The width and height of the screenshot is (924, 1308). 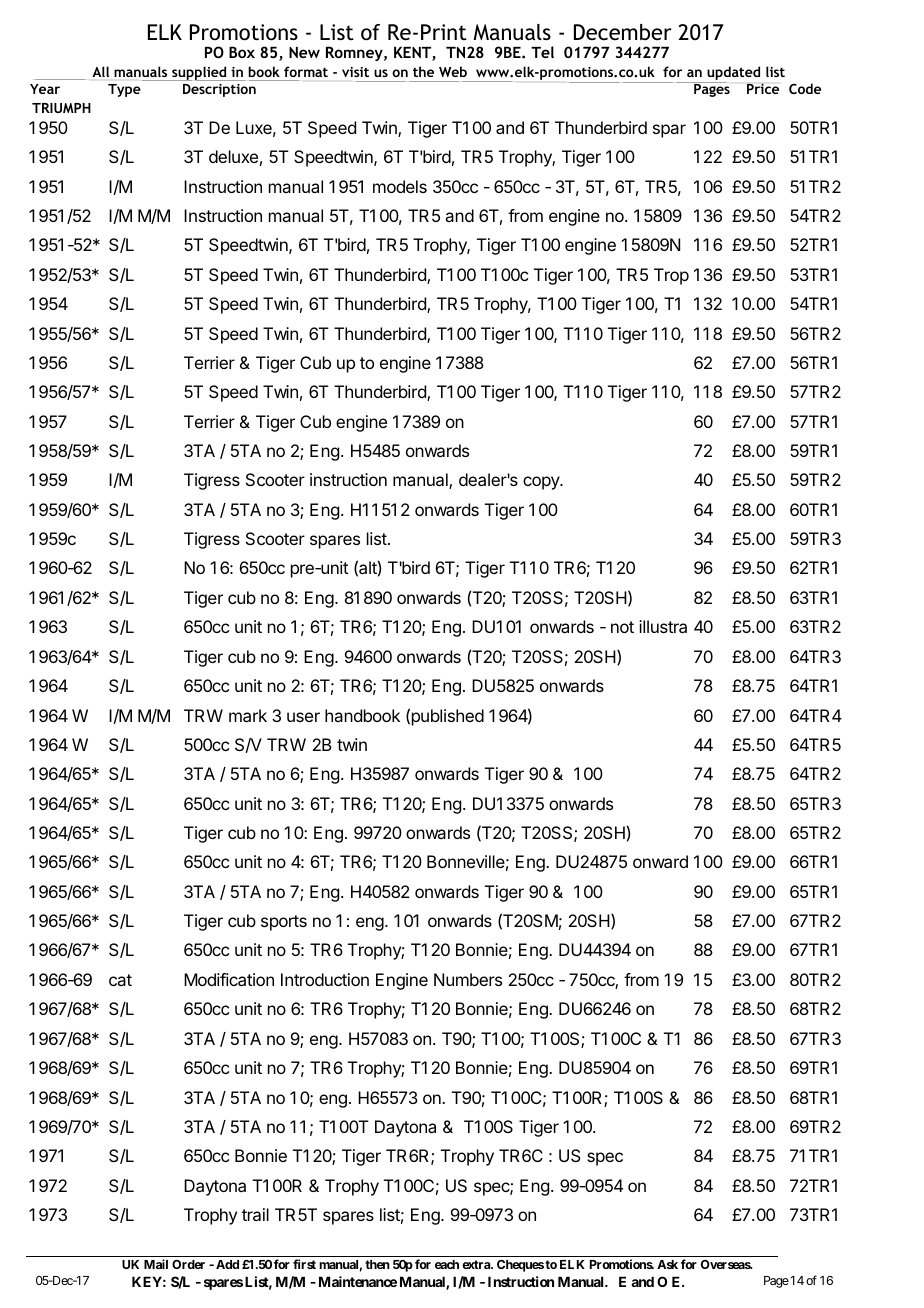 I want to click on Ask, so click(x=667, y=1264).
